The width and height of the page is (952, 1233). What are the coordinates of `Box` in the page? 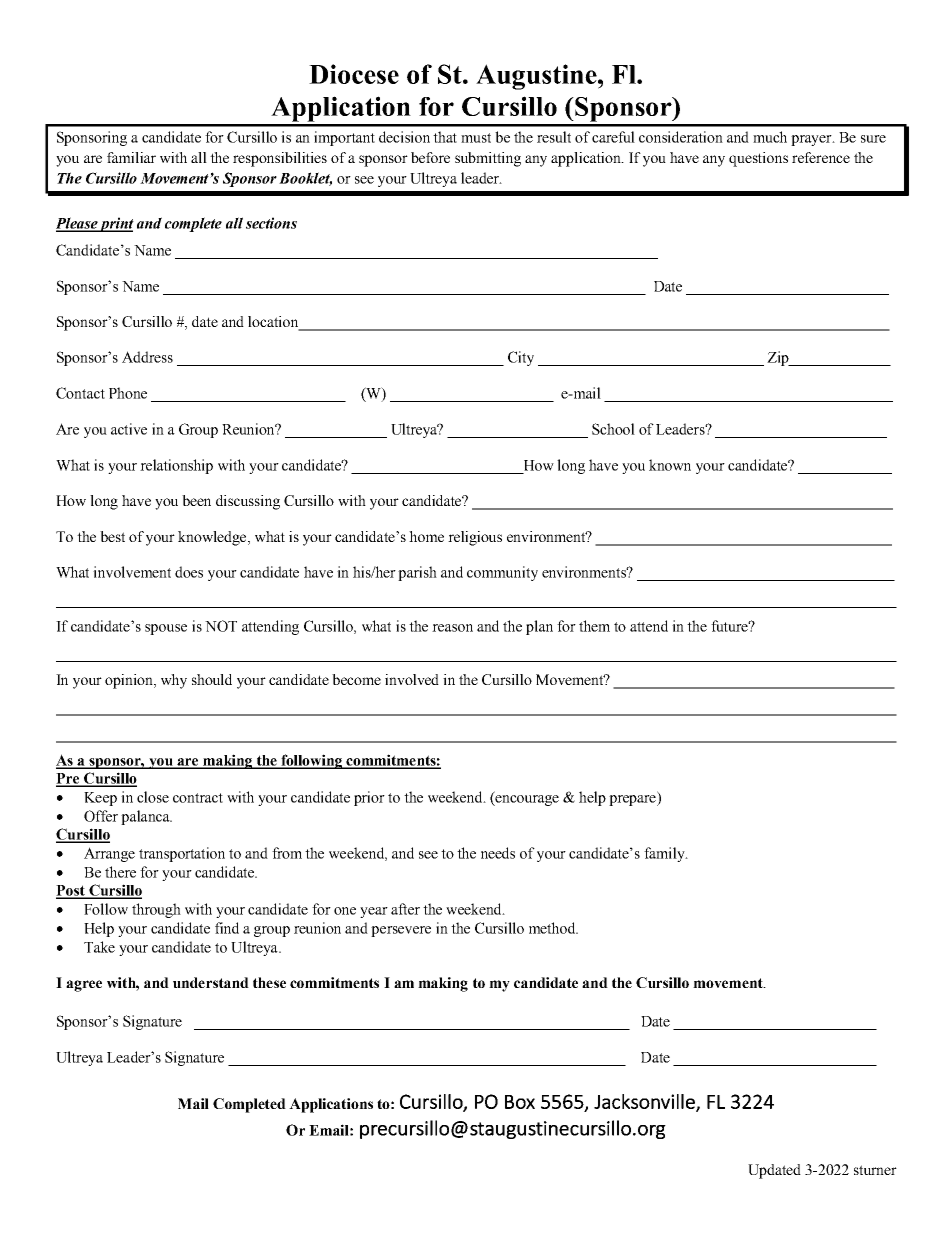 It's located at (520, 1102).
